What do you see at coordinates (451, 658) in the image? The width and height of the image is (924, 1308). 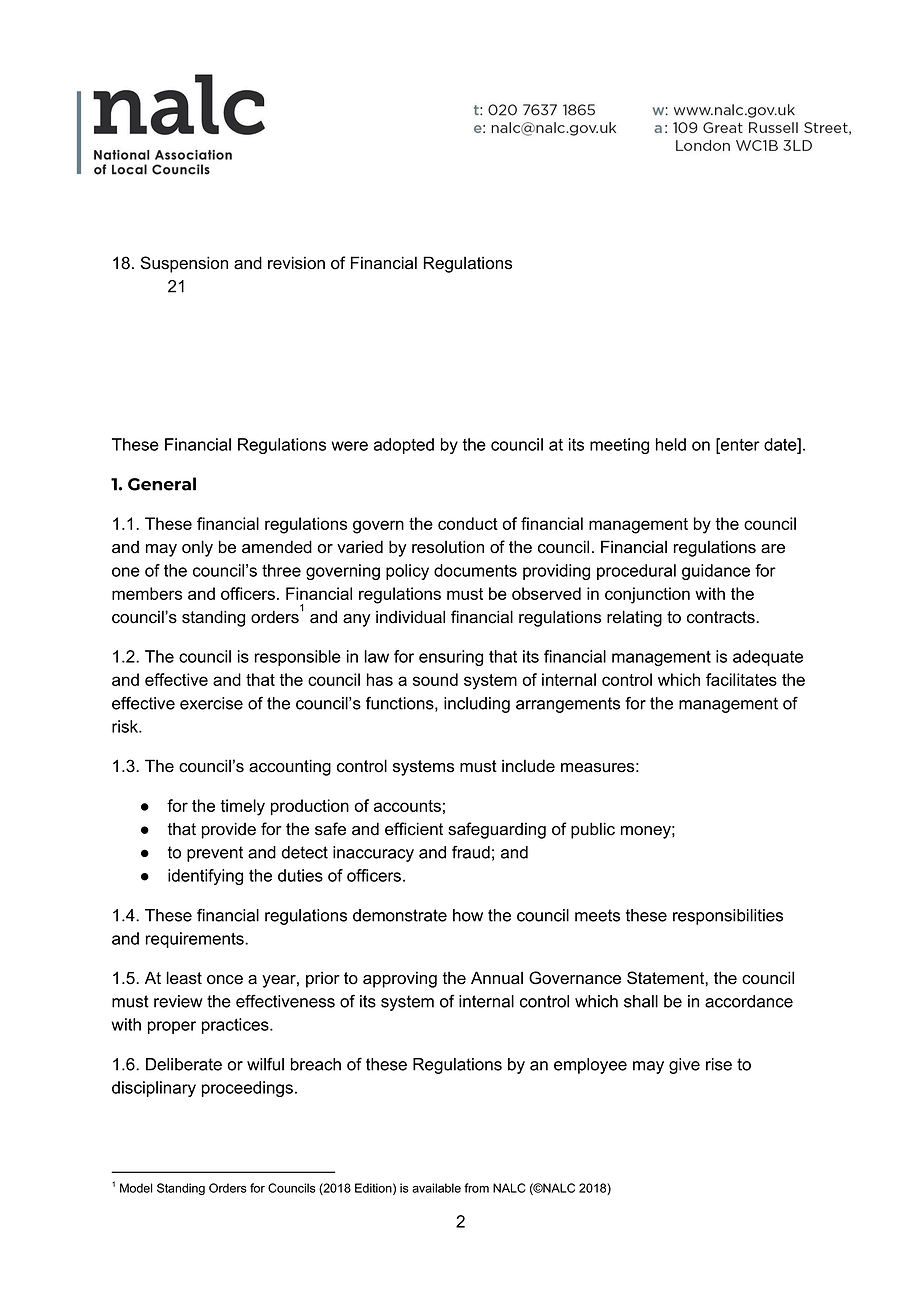 I see `ensuring` at bounding box center [451, 658].
